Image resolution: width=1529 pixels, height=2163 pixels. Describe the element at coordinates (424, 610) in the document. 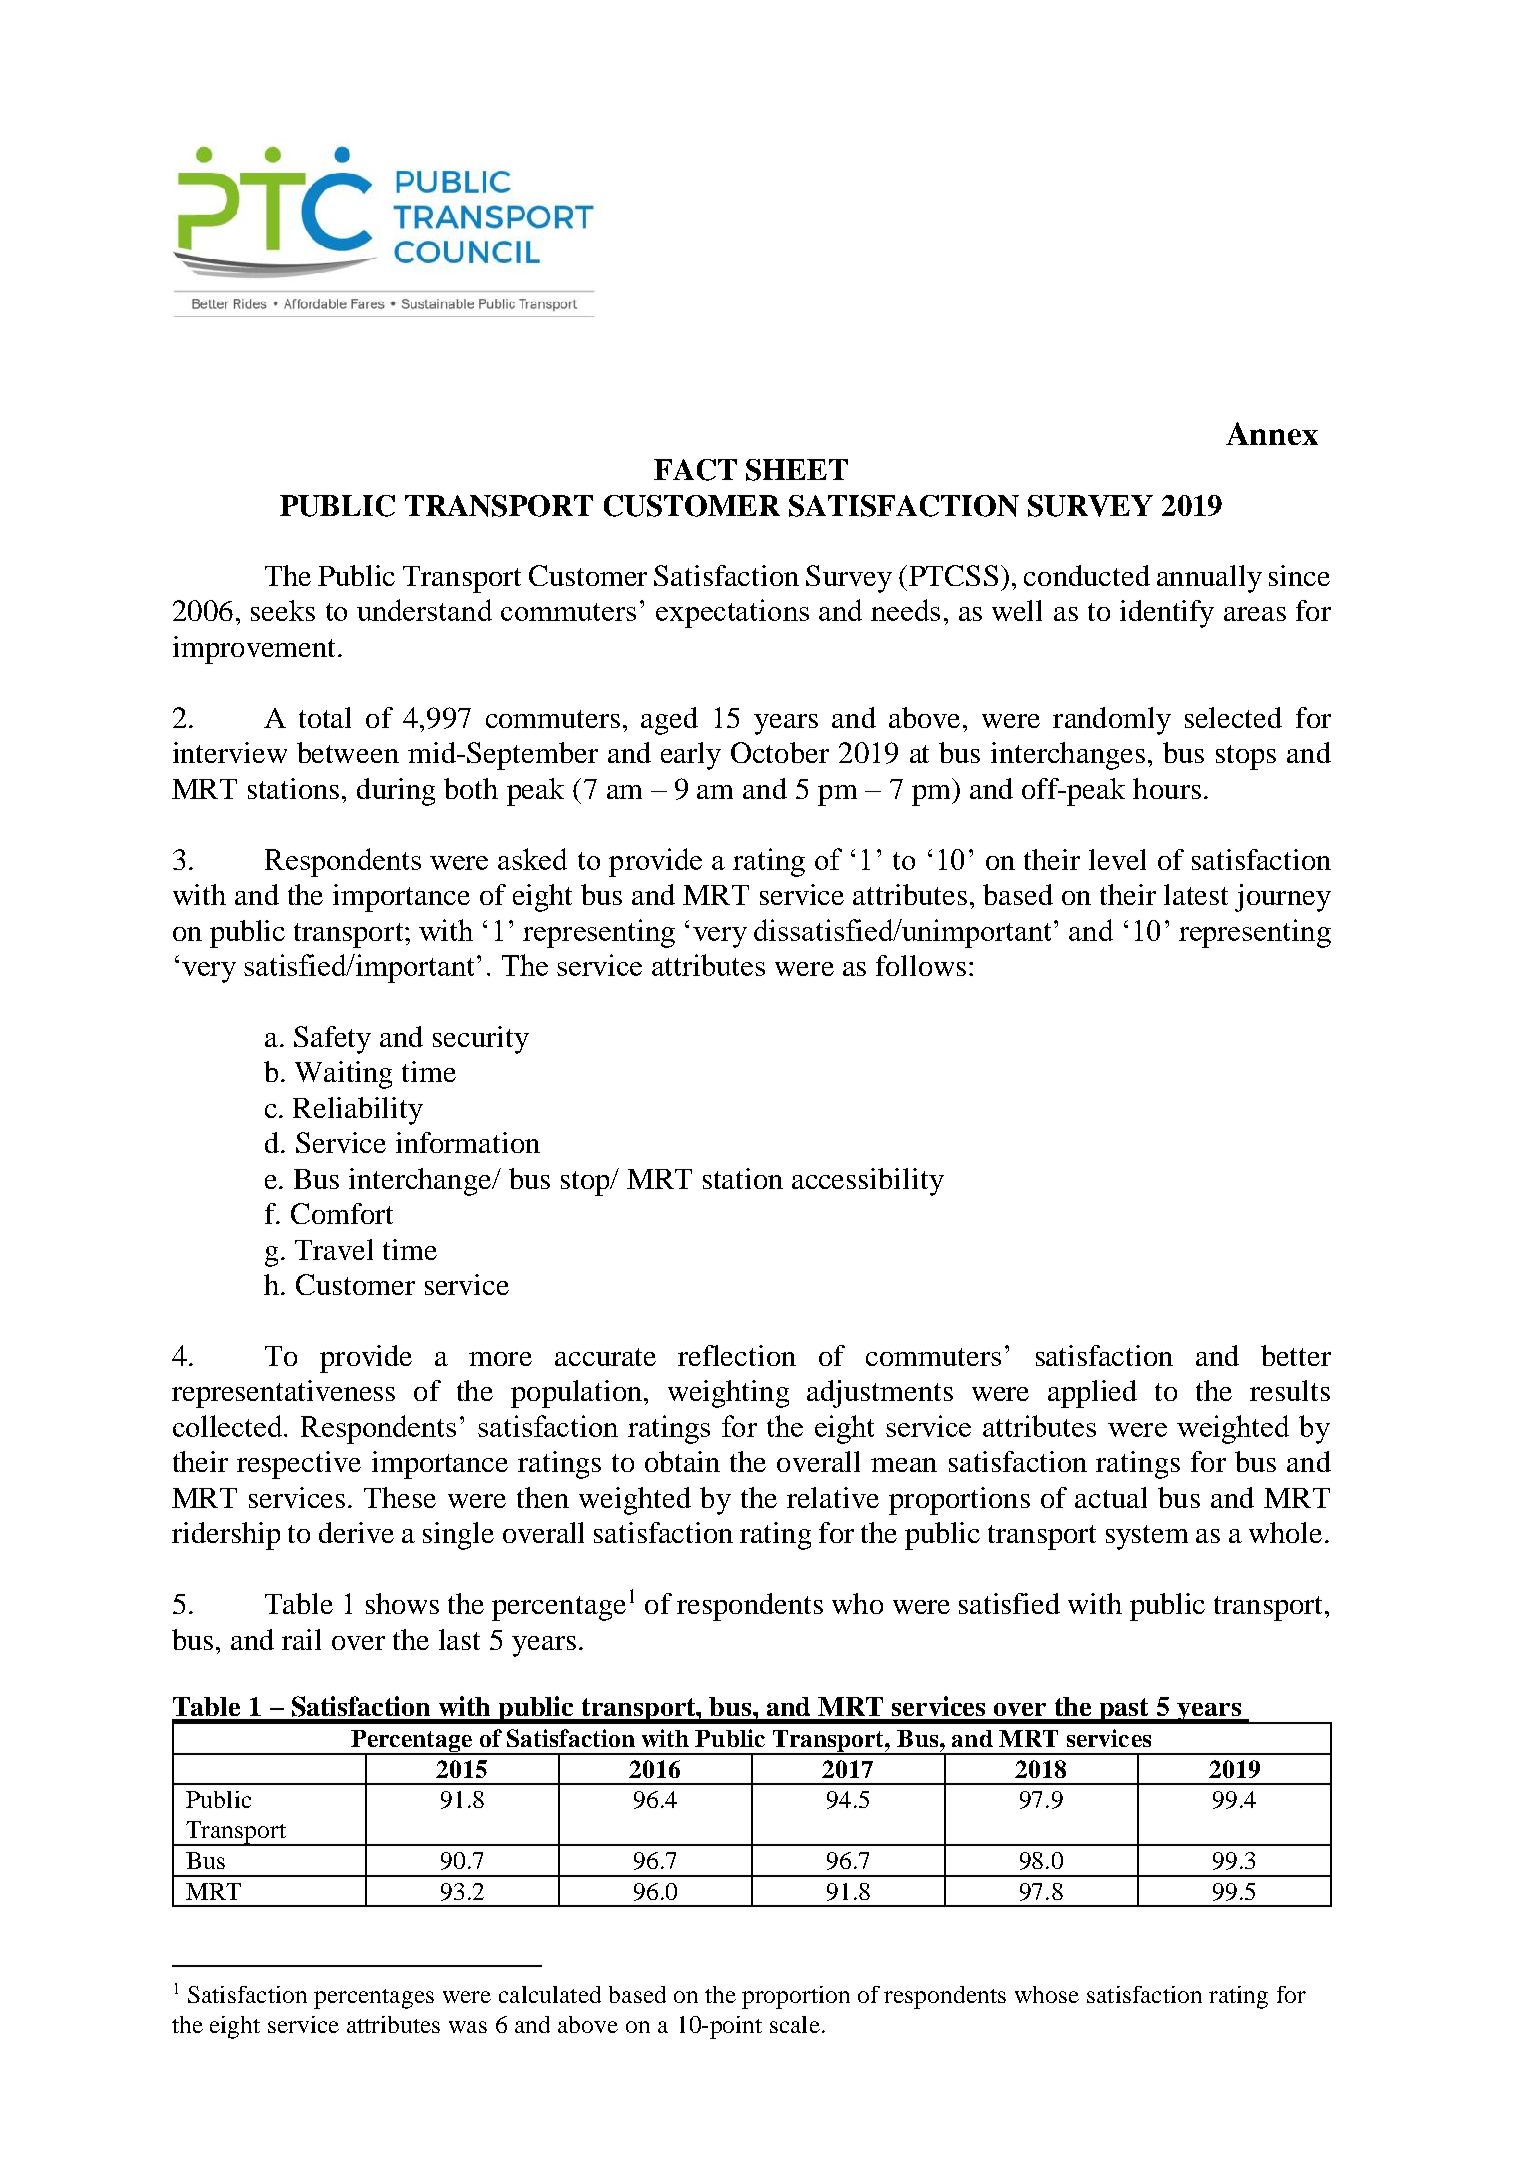

I see `understand` at that location.
